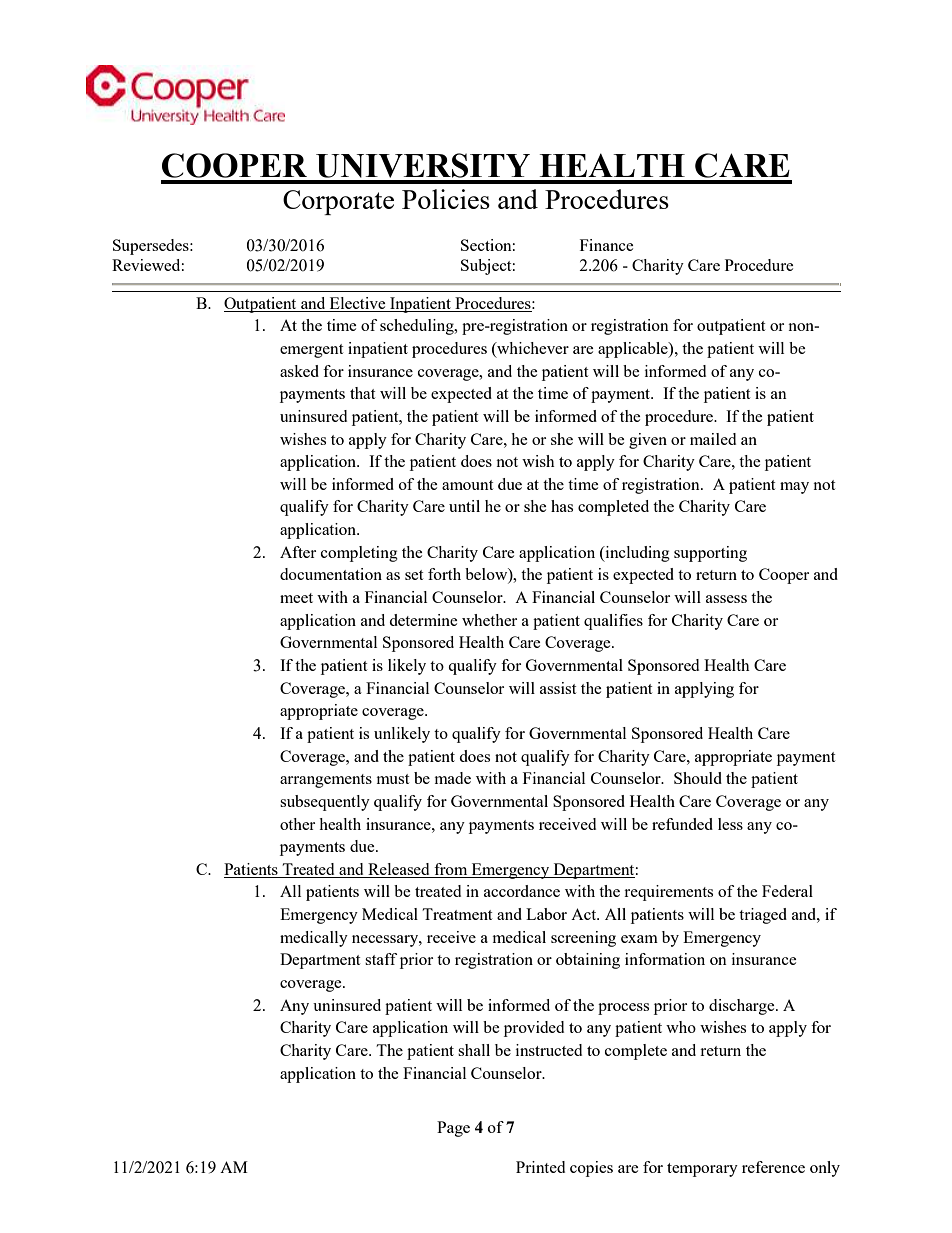  What do you see at coordinates (423, 620) in the page?
I see `determine` at bounding box center [423, 620].
